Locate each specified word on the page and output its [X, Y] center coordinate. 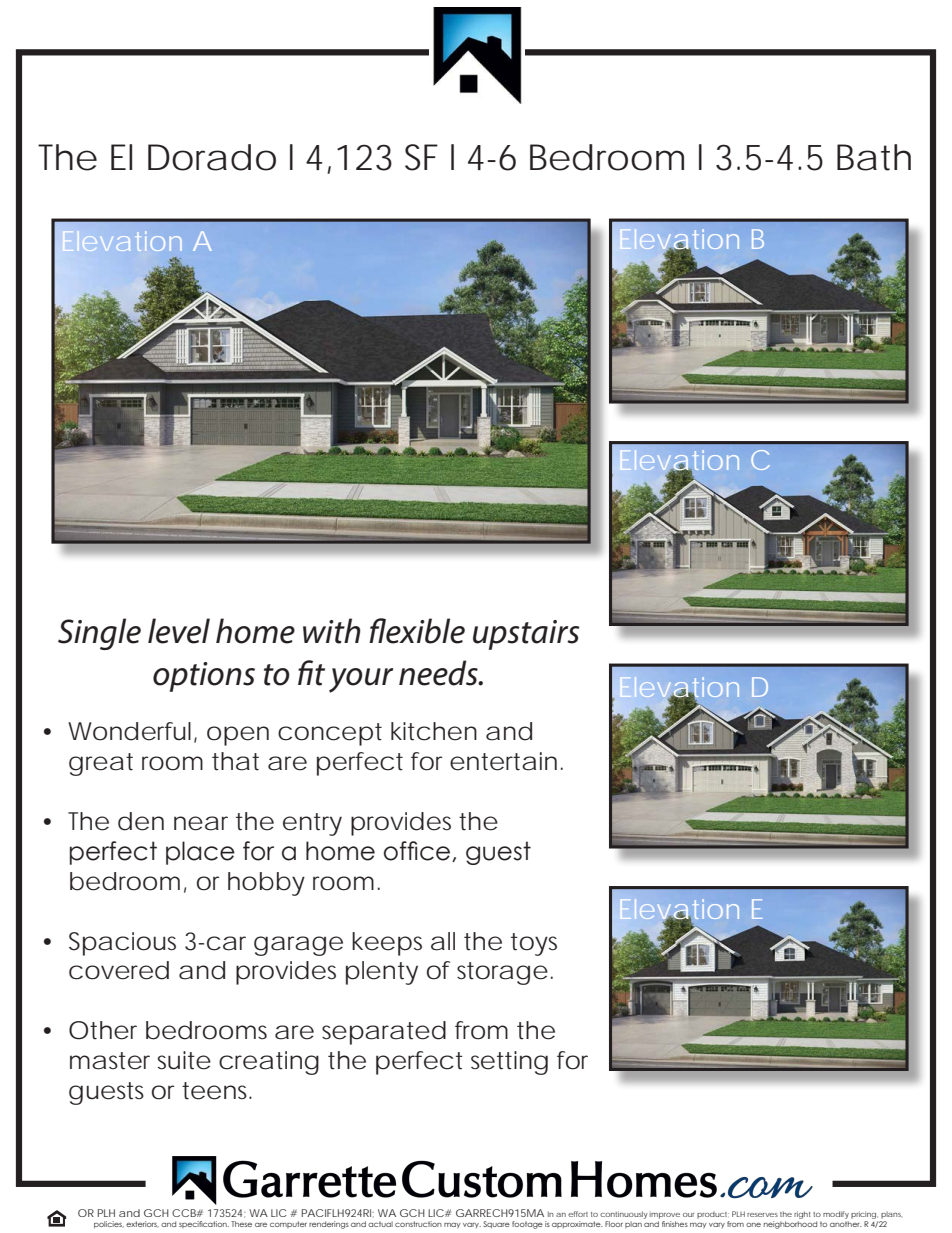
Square [496, 1225]
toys [534, 944]
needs [439, 673]
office [417, 851]
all [443, 941]
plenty [382, 973]
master [110, 1061]
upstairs [526, 635]
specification [204, 1224]
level [179, 631]
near [201, 823]
